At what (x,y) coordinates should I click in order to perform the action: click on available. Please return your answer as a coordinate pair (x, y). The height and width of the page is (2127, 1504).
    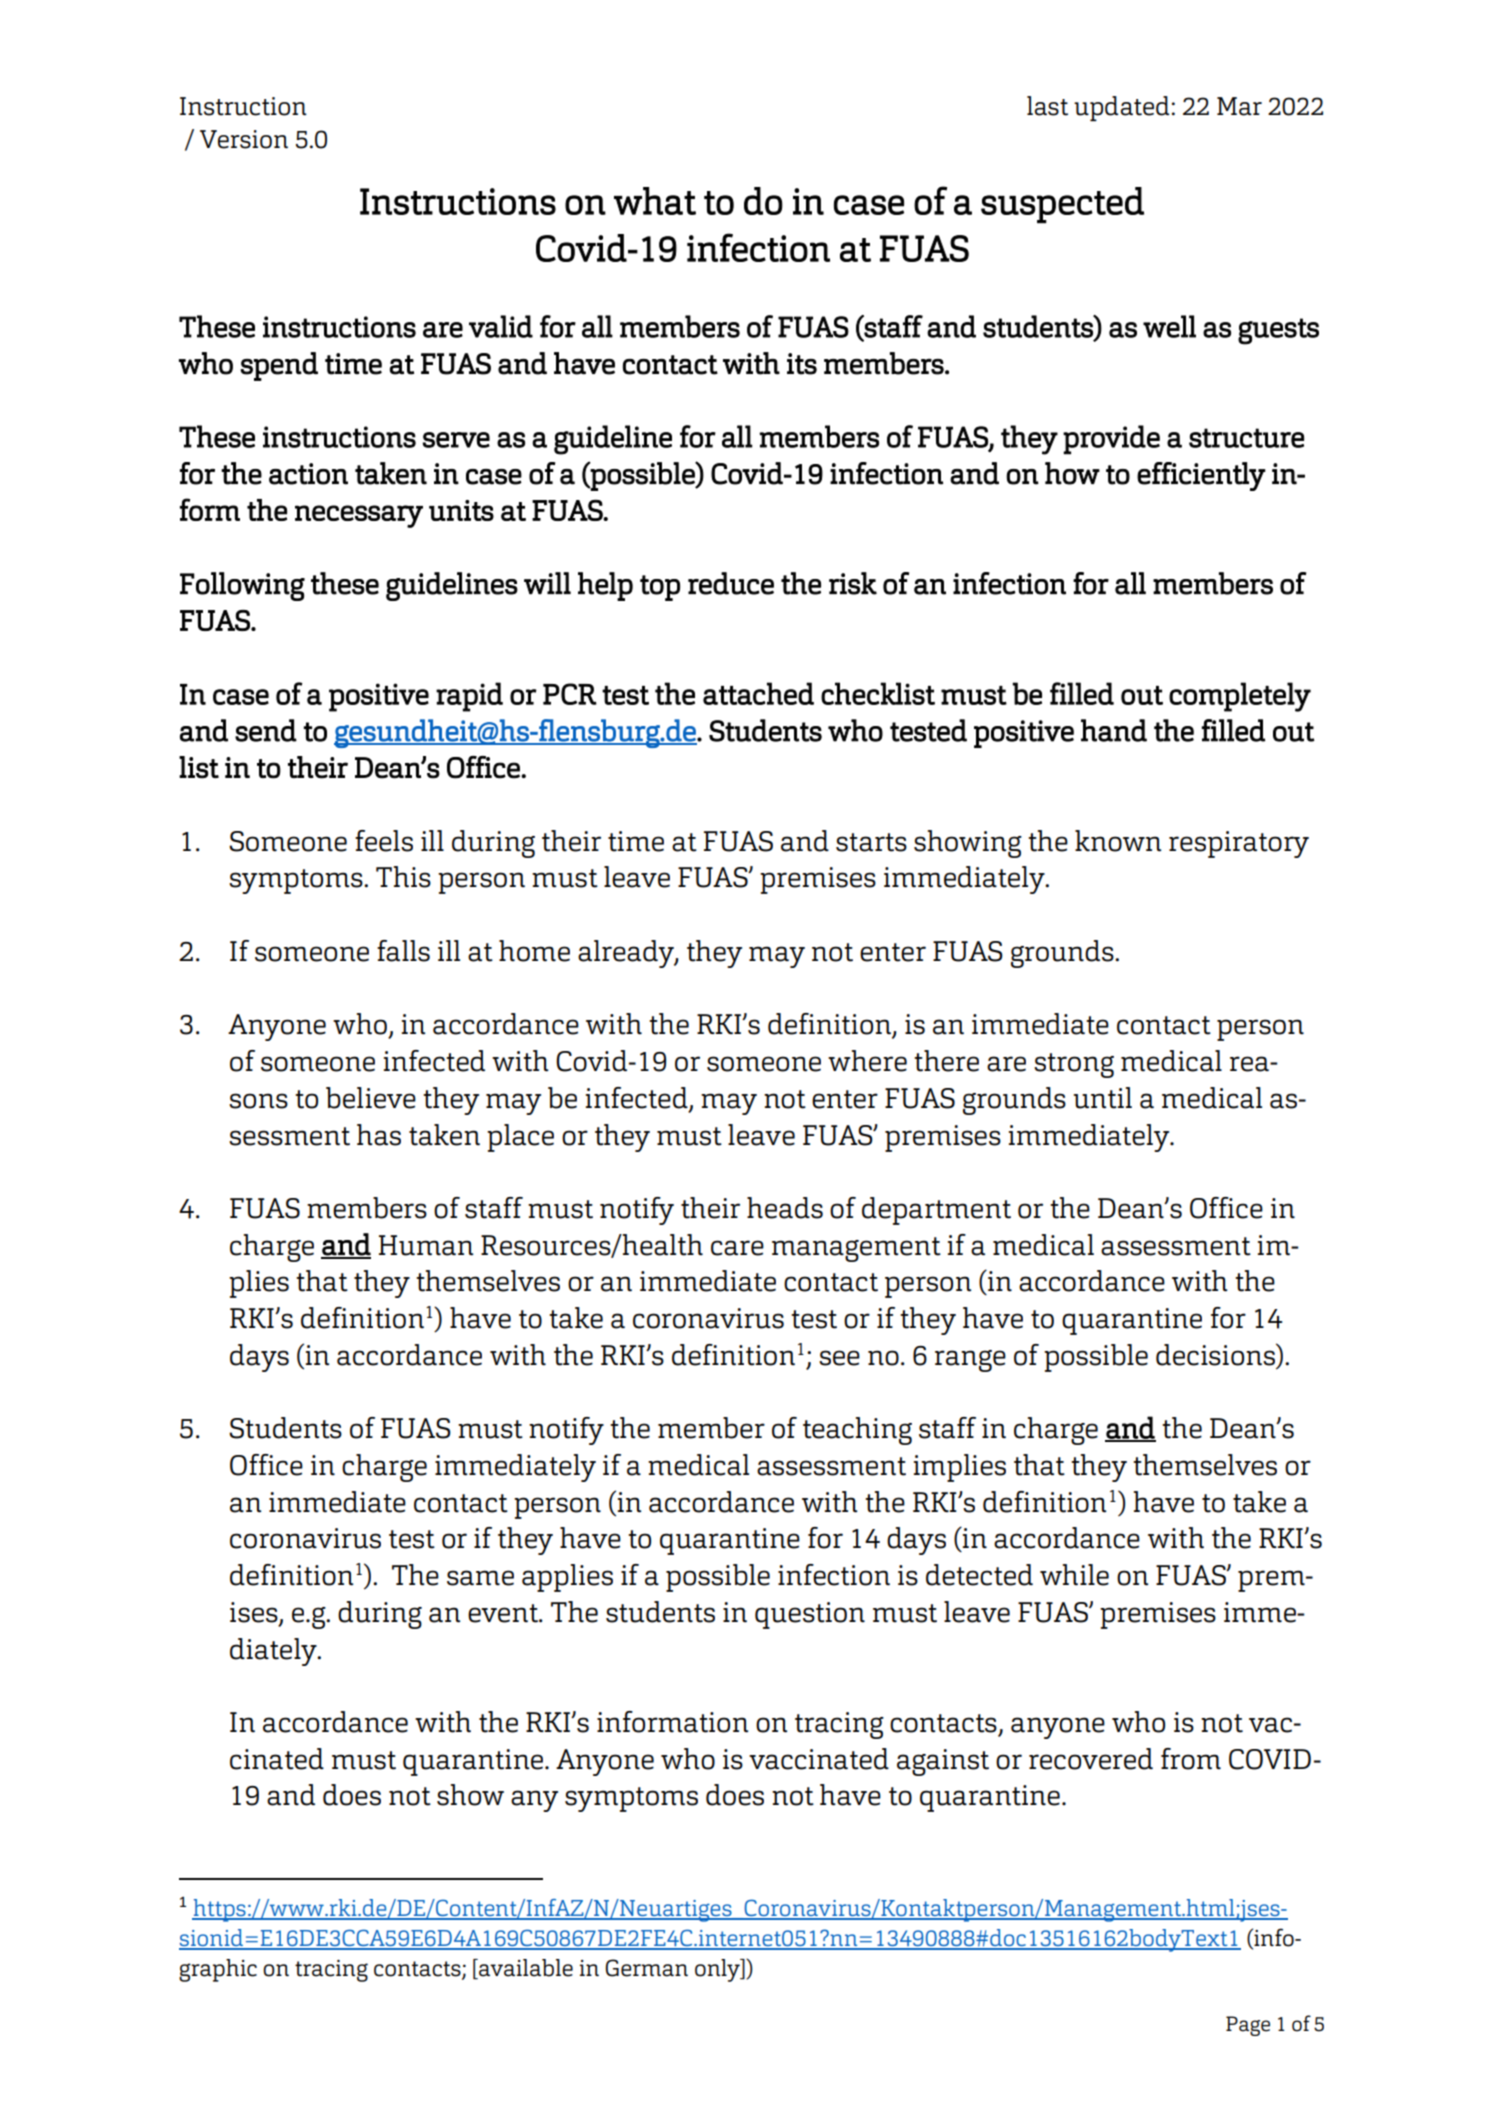
    Looking at the image, I should click on (525, 1969).
